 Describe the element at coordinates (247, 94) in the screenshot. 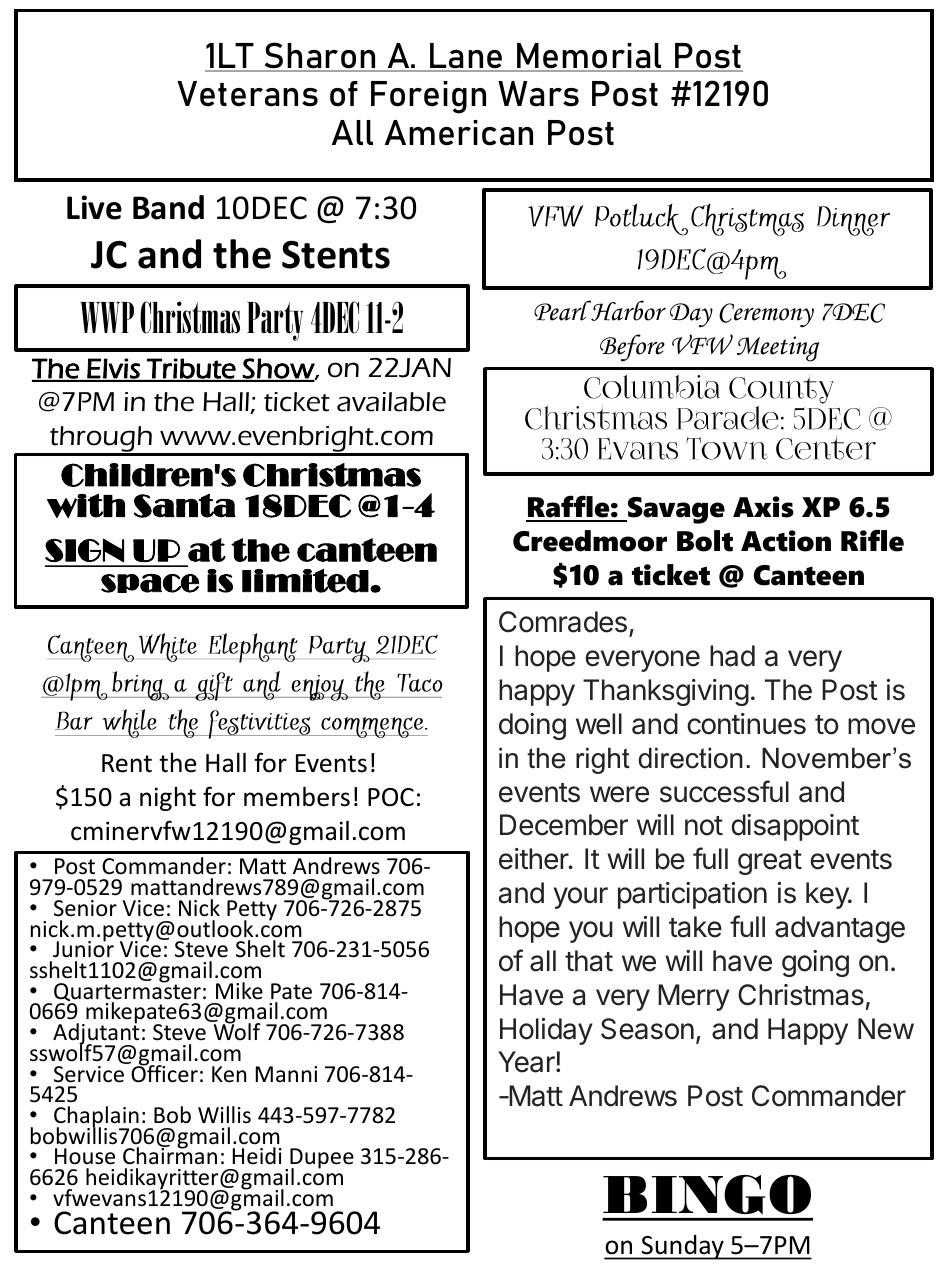

I see `Veterans` at that location.
